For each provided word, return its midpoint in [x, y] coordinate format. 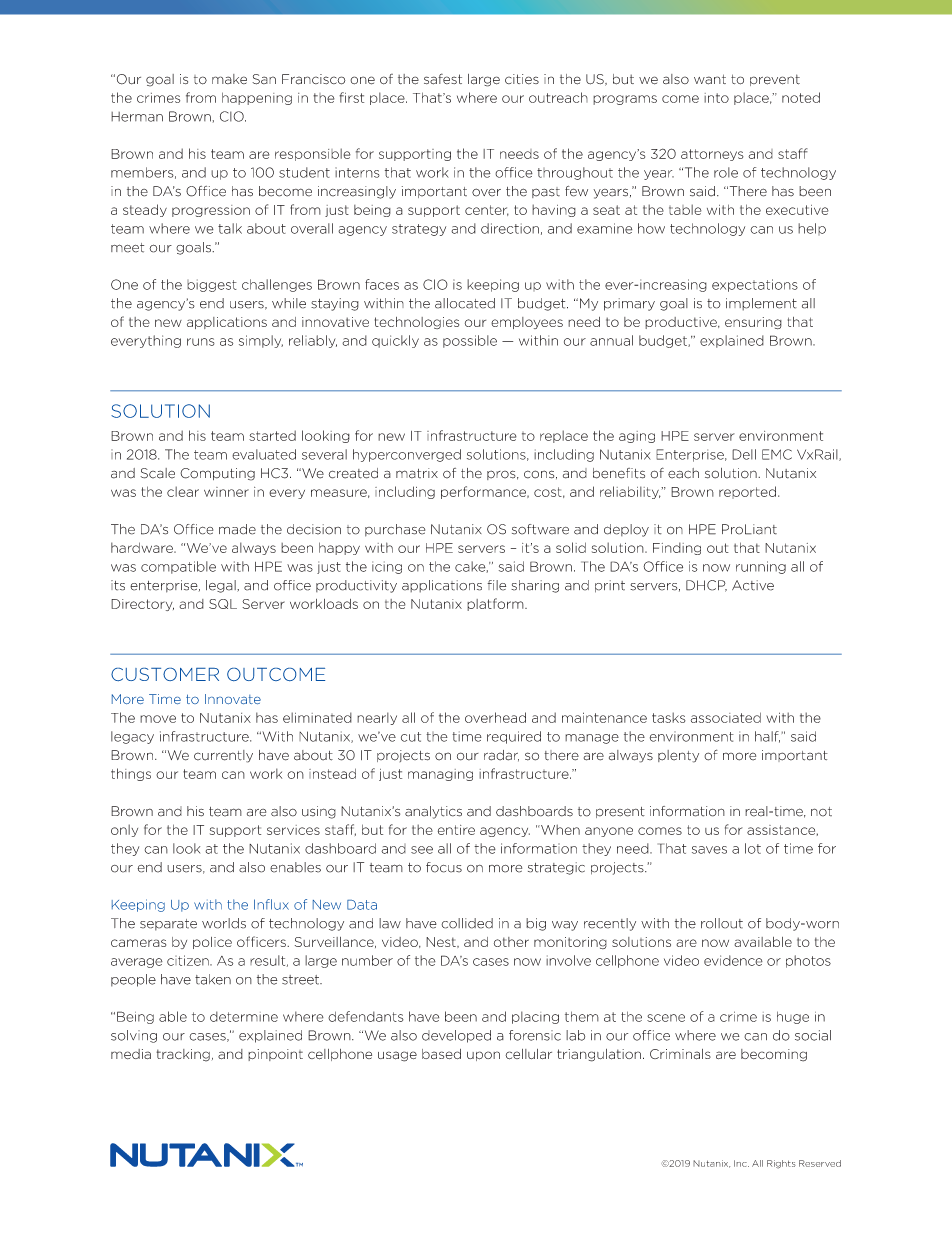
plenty [678, 756]
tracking [183, 1055]
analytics [433, 812]
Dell [744, 454]
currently [223, 756]
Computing [217, 474]
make [229, 79]
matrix [417, 473]
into [716, 98]
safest [443, 79]
